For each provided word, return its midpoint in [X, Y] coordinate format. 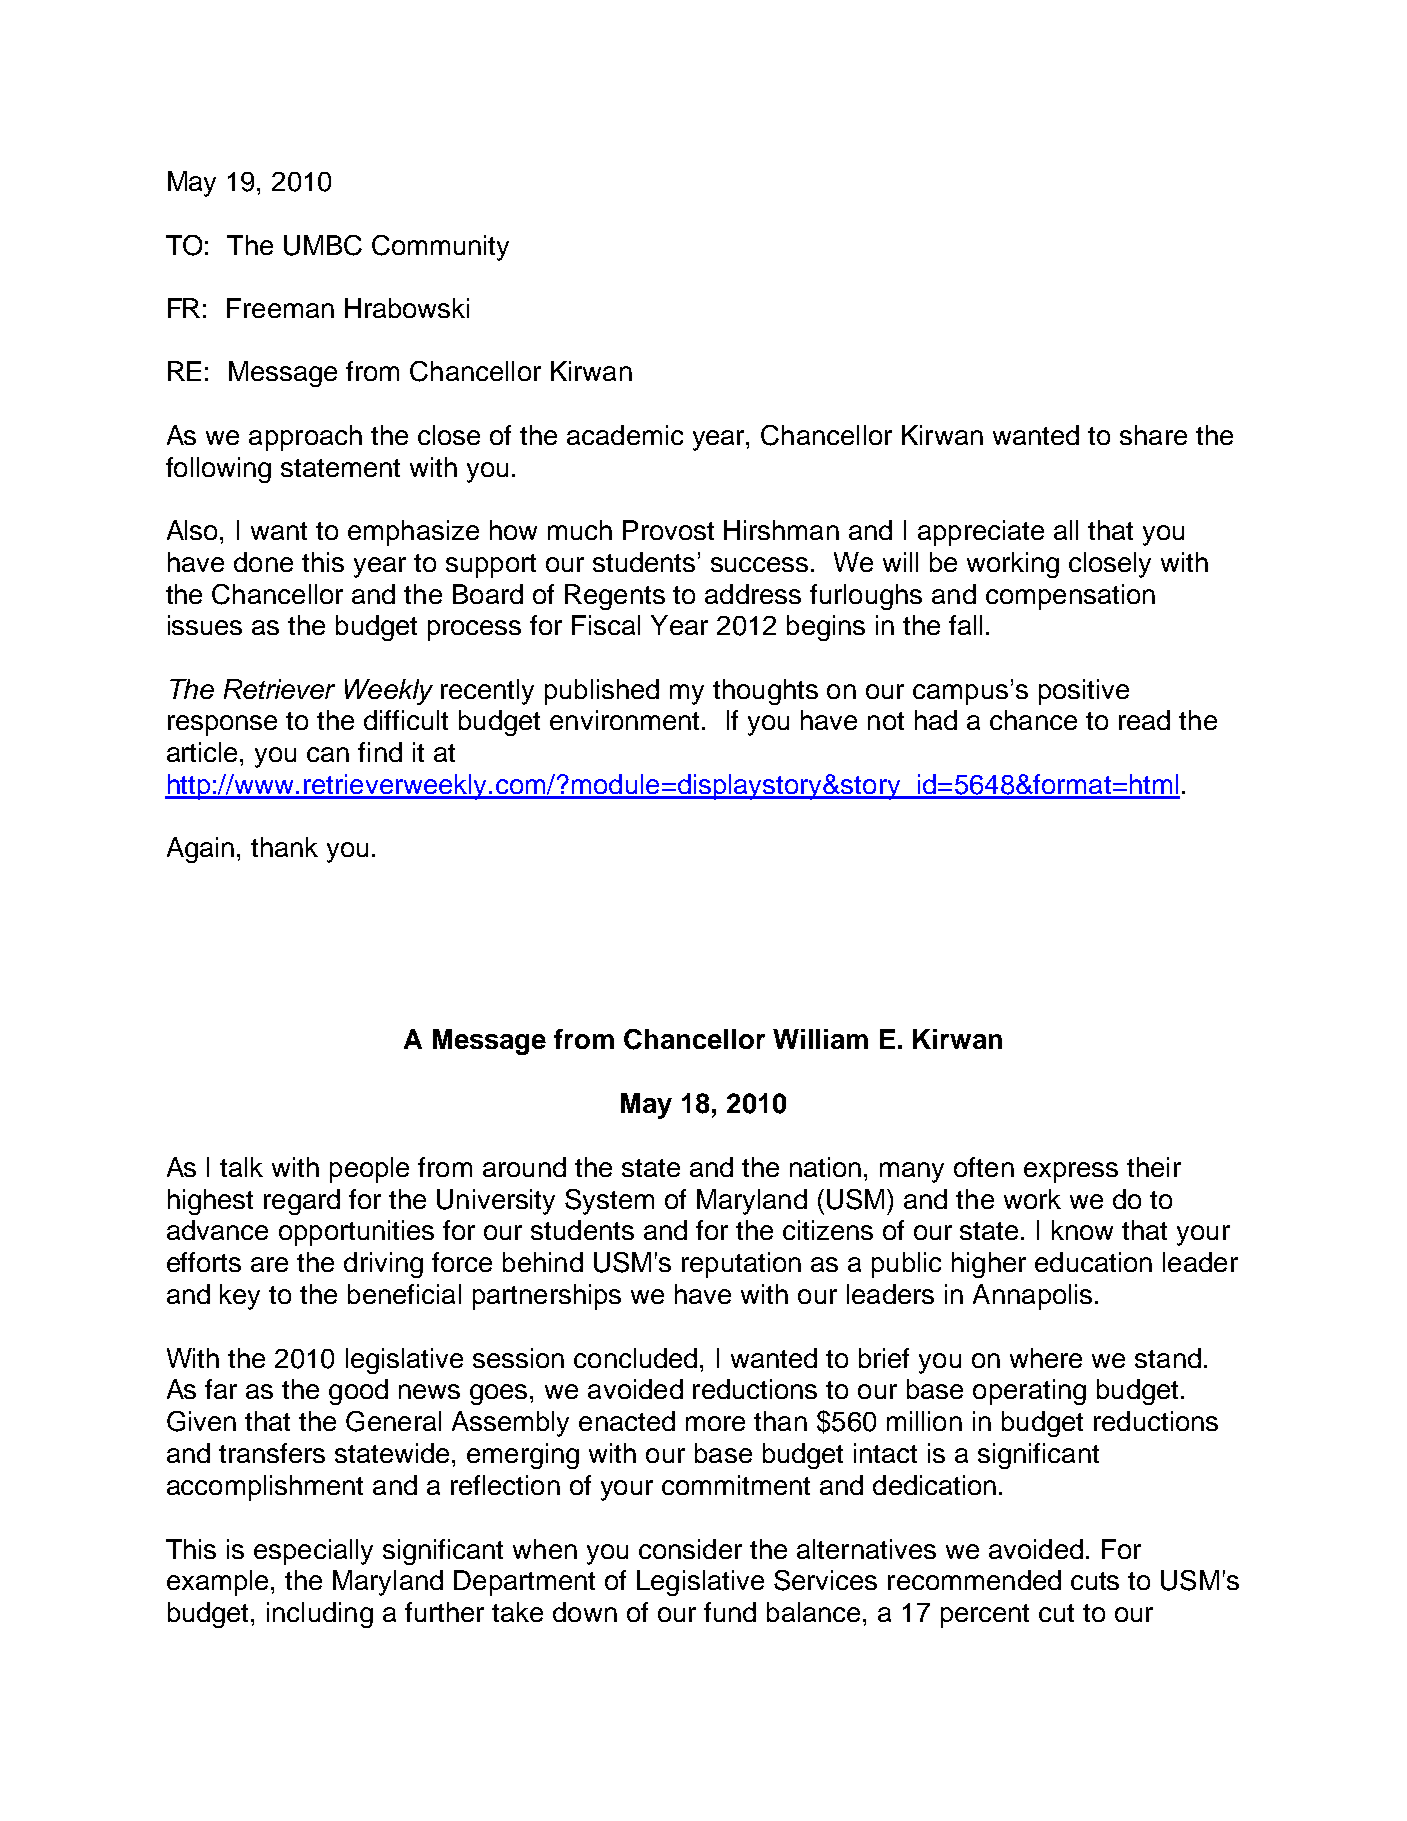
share [1153, 435]
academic [625, 435]
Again [200, 850]
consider [690, 1549]
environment [626, 720]
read [1144, 720]
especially [313, 1552]
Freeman [280, 308]
